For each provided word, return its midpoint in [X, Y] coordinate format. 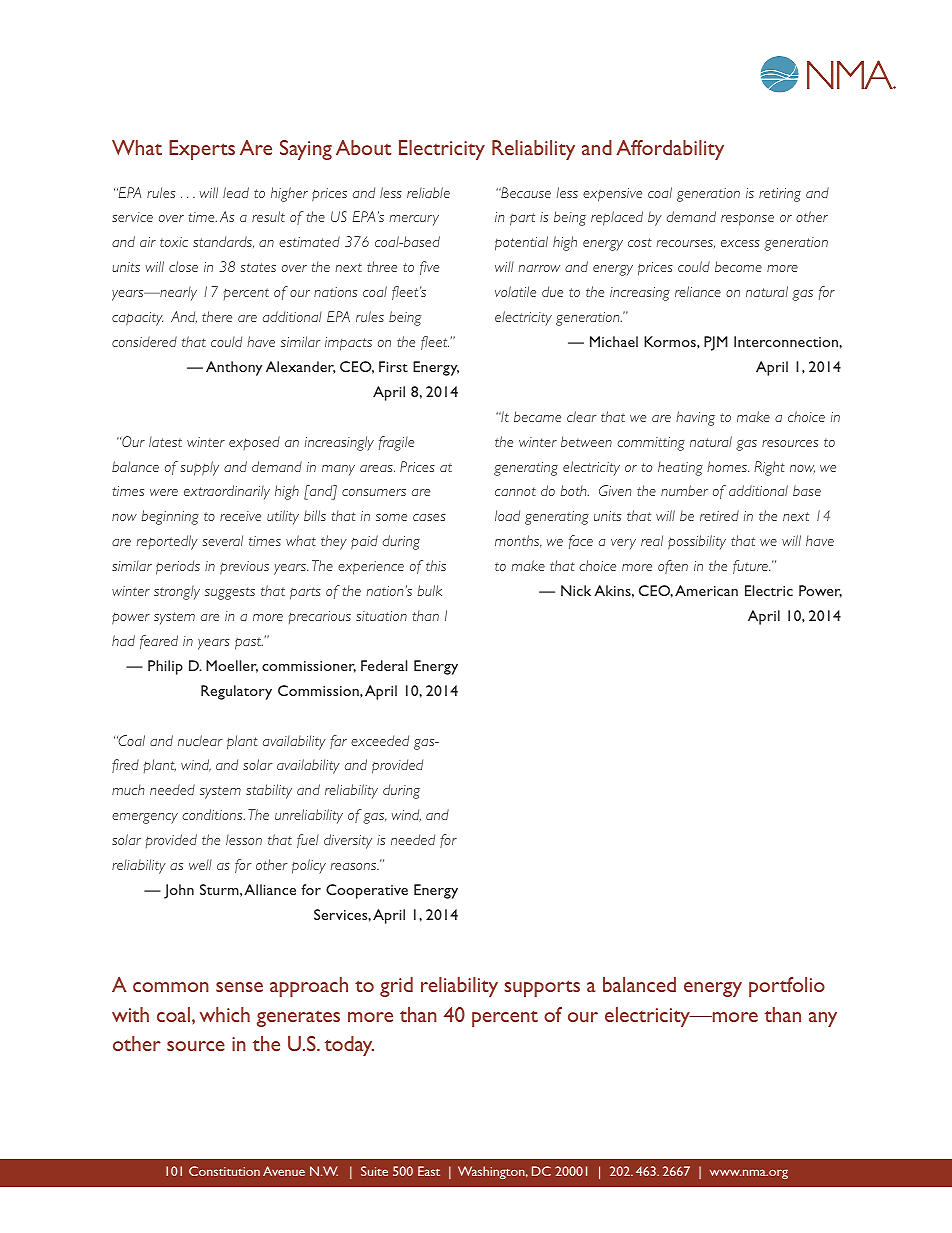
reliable [428, 192]
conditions [213, 814]
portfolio [787, 987]
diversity [348, 841]
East [429, 1171]
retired [719, 515]
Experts [202, 150]
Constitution [224, 1171]
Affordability [670, 150]
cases [429, 517]
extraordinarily [227, 492]
